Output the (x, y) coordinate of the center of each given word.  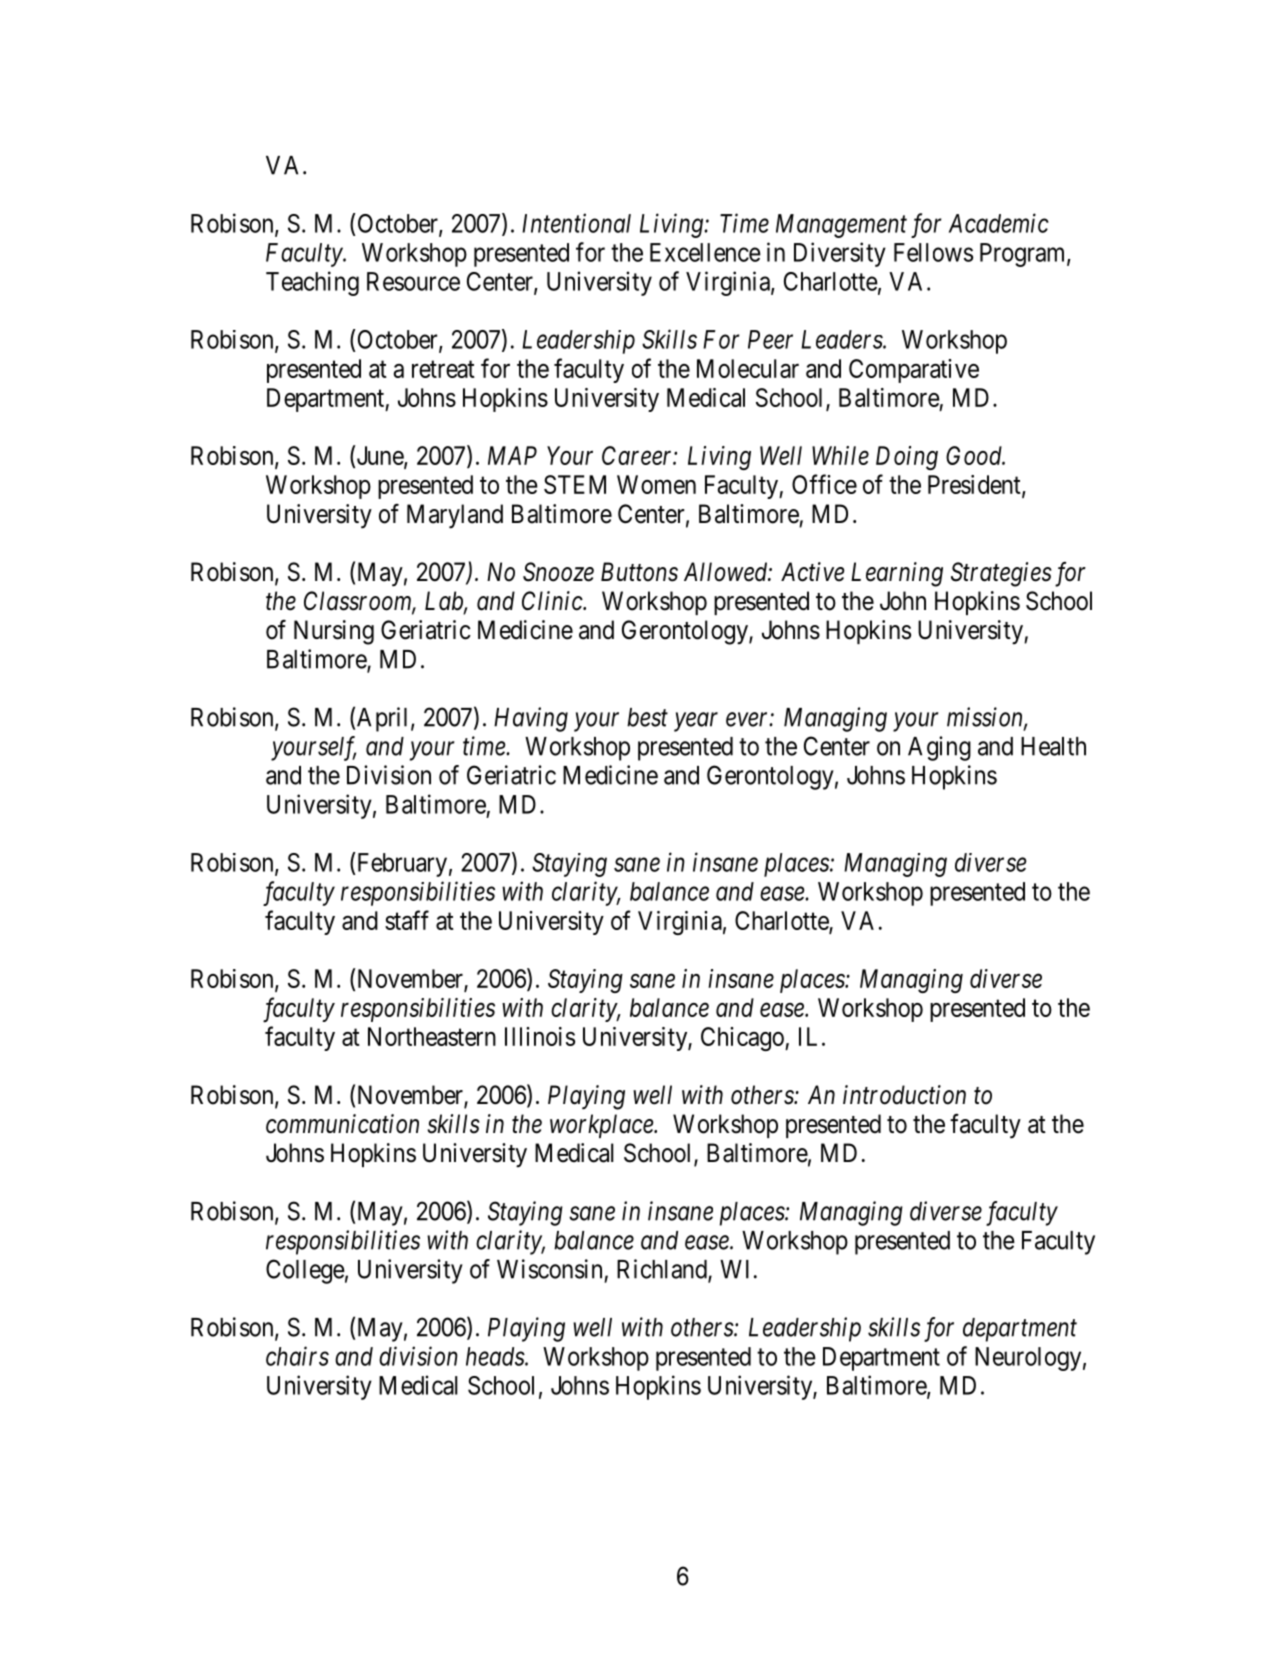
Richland (663, 1270)
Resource (413, 281)
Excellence (705, 252)
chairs (297, 1356)
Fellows (933, 252)
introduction (904, 1095)
